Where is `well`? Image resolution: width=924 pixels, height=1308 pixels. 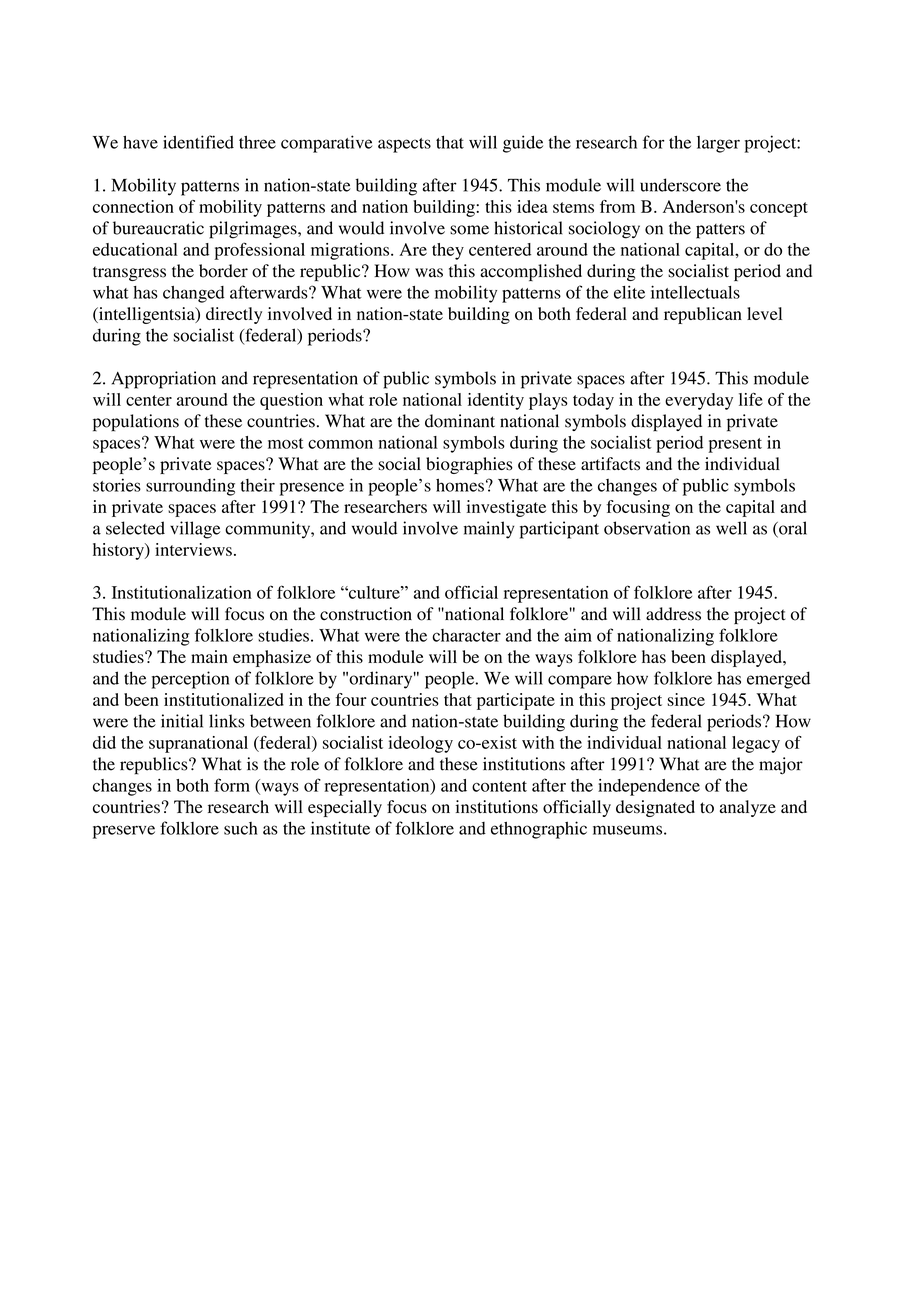
well is located at coordinates (731, 528).
